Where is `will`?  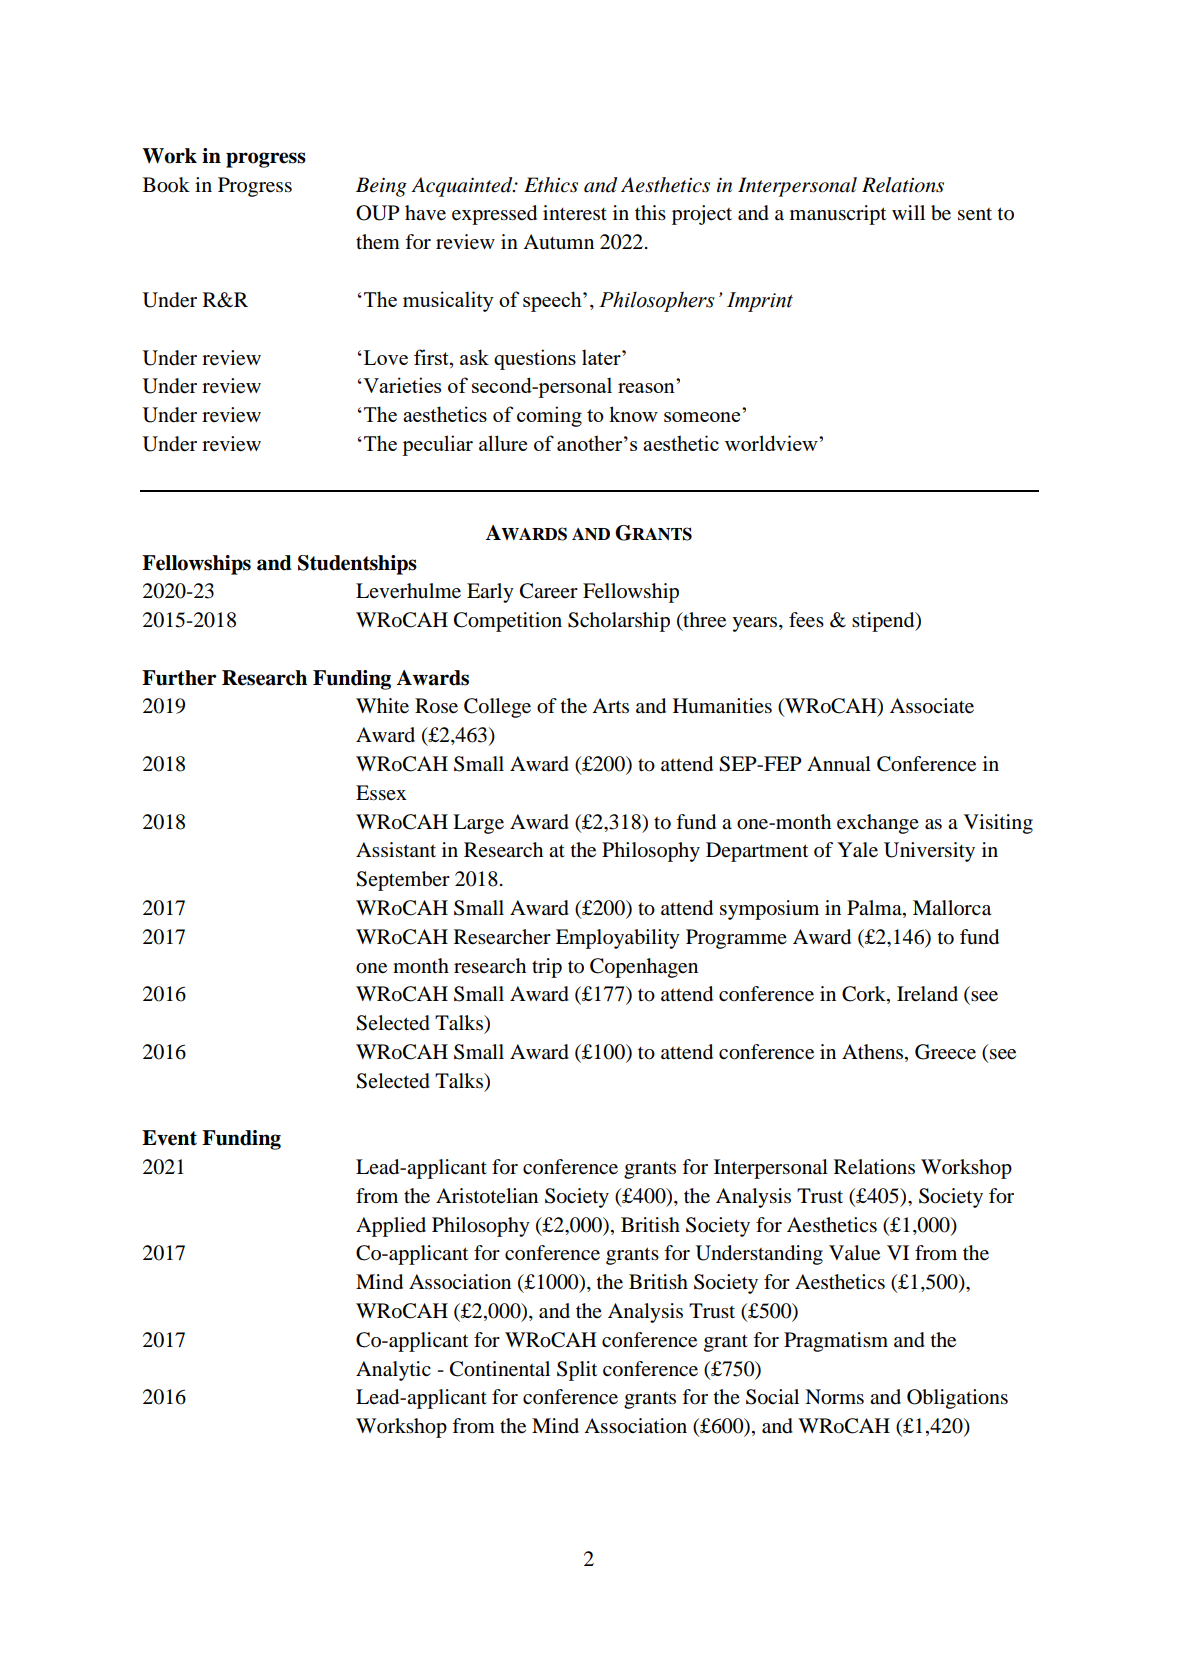 will is located at coordinates (908, 212).
